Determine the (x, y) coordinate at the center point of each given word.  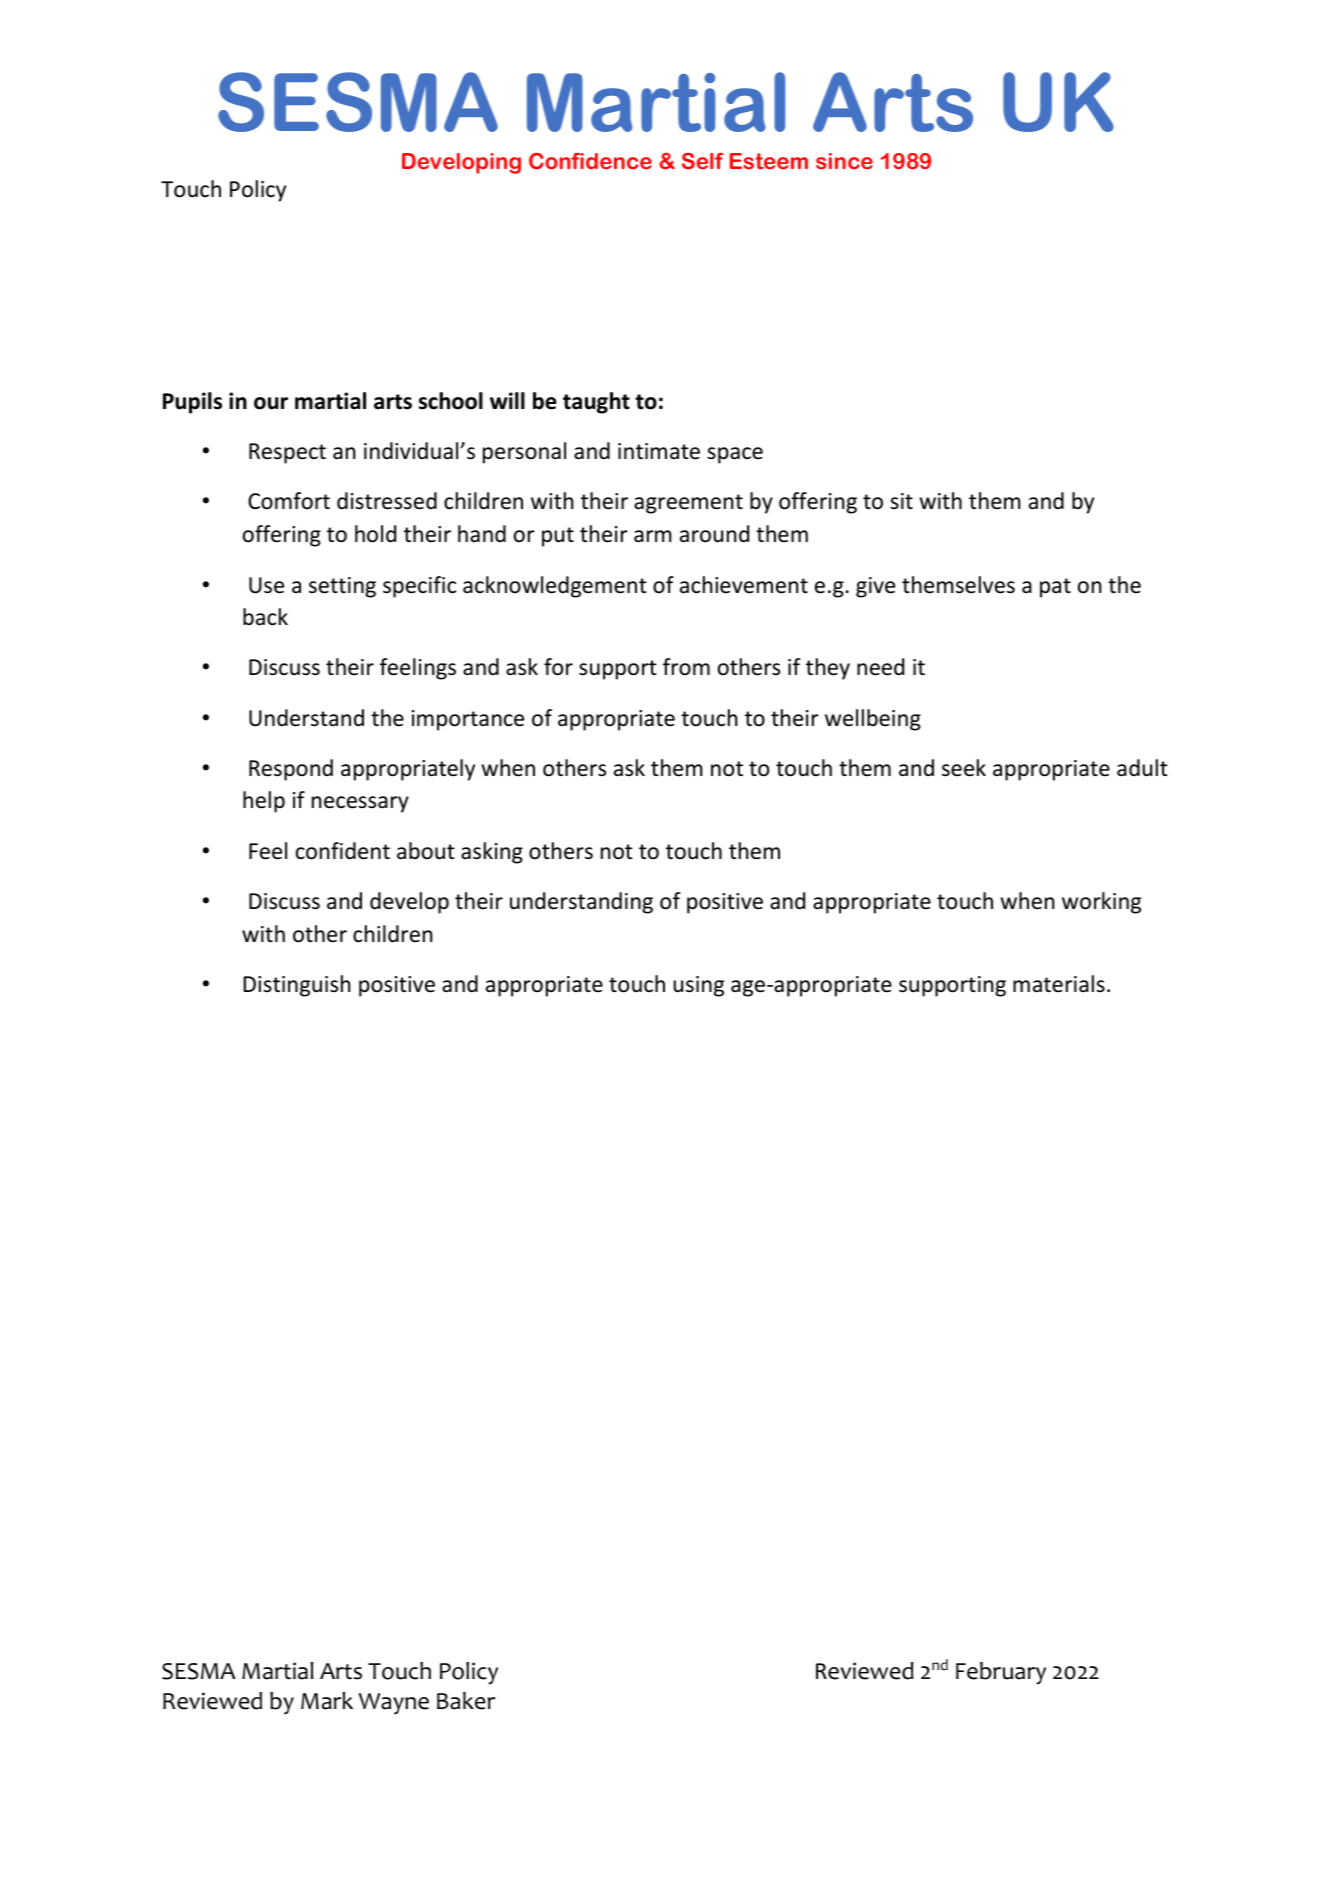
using (698, 986)
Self (703, 161)
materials (1059, 984)
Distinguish (297, 986)
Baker (466, 1701)
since (844, 161)
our (271, 403)
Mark (327, 1701)
